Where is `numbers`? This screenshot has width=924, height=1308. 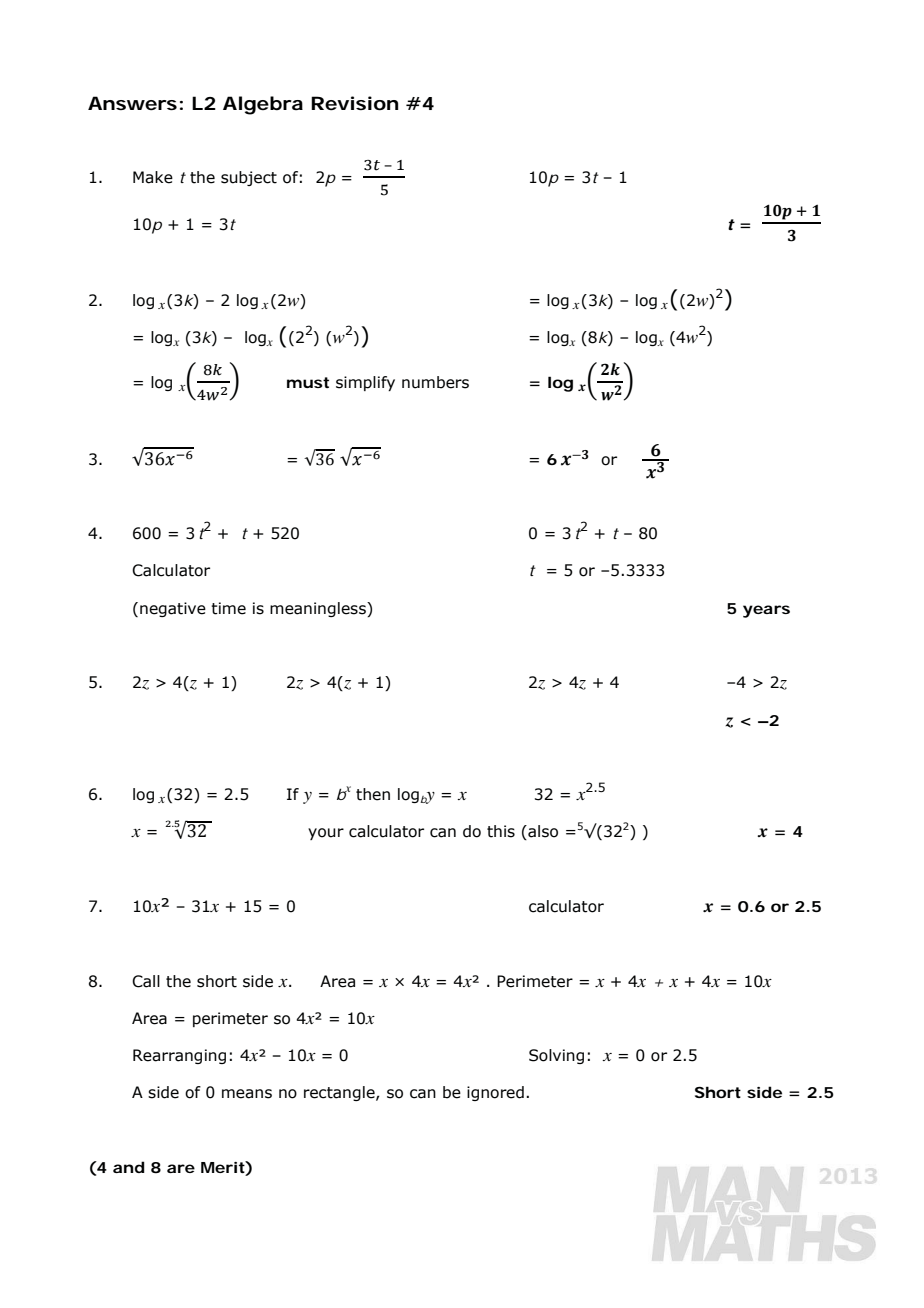 numbers is located at coordinates (435, 382).
